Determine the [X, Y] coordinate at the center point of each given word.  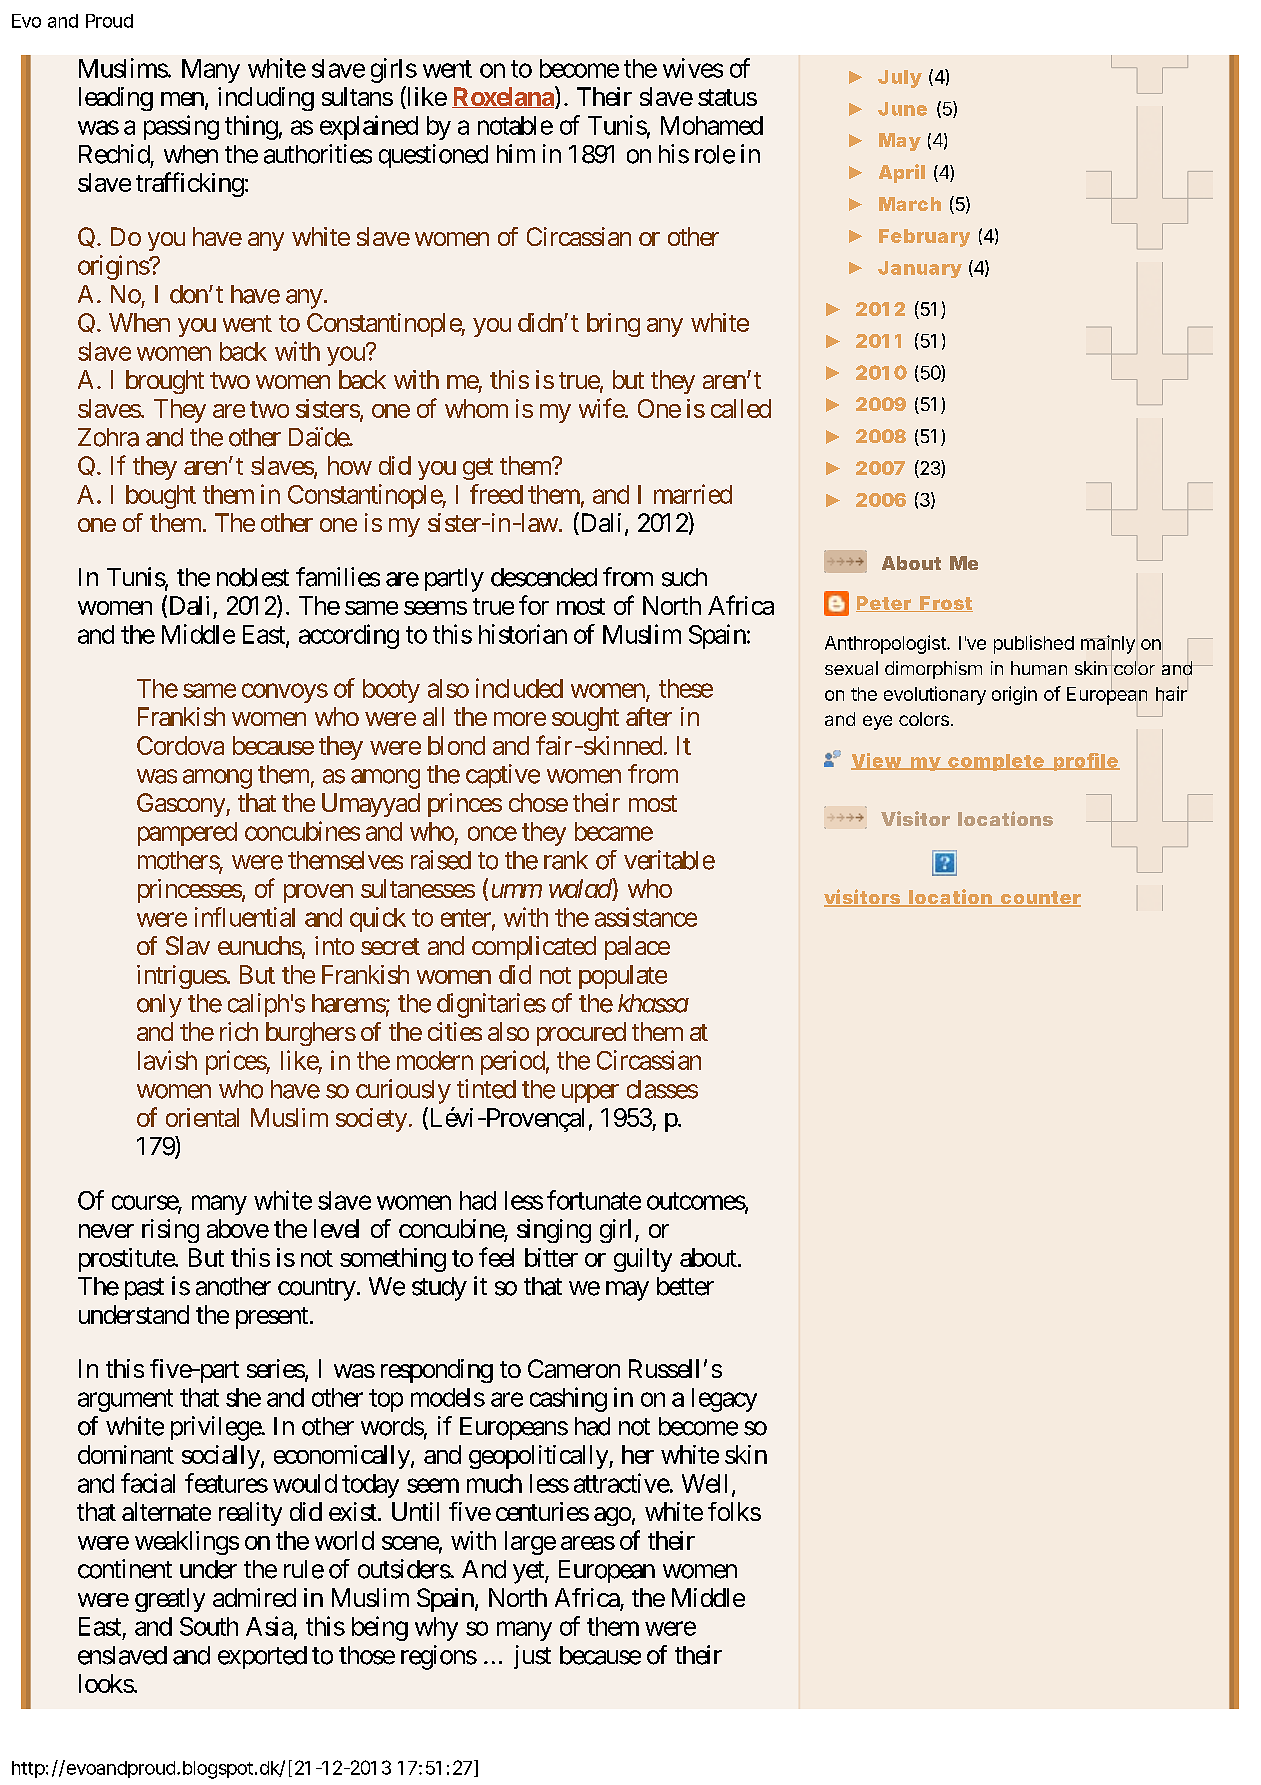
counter [1040, 899]
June [902, 109]
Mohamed [712, 125]
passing [181, 127]
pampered [187, 834]
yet [529, 1572]
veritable [669, 860]
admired [254, 1597]
